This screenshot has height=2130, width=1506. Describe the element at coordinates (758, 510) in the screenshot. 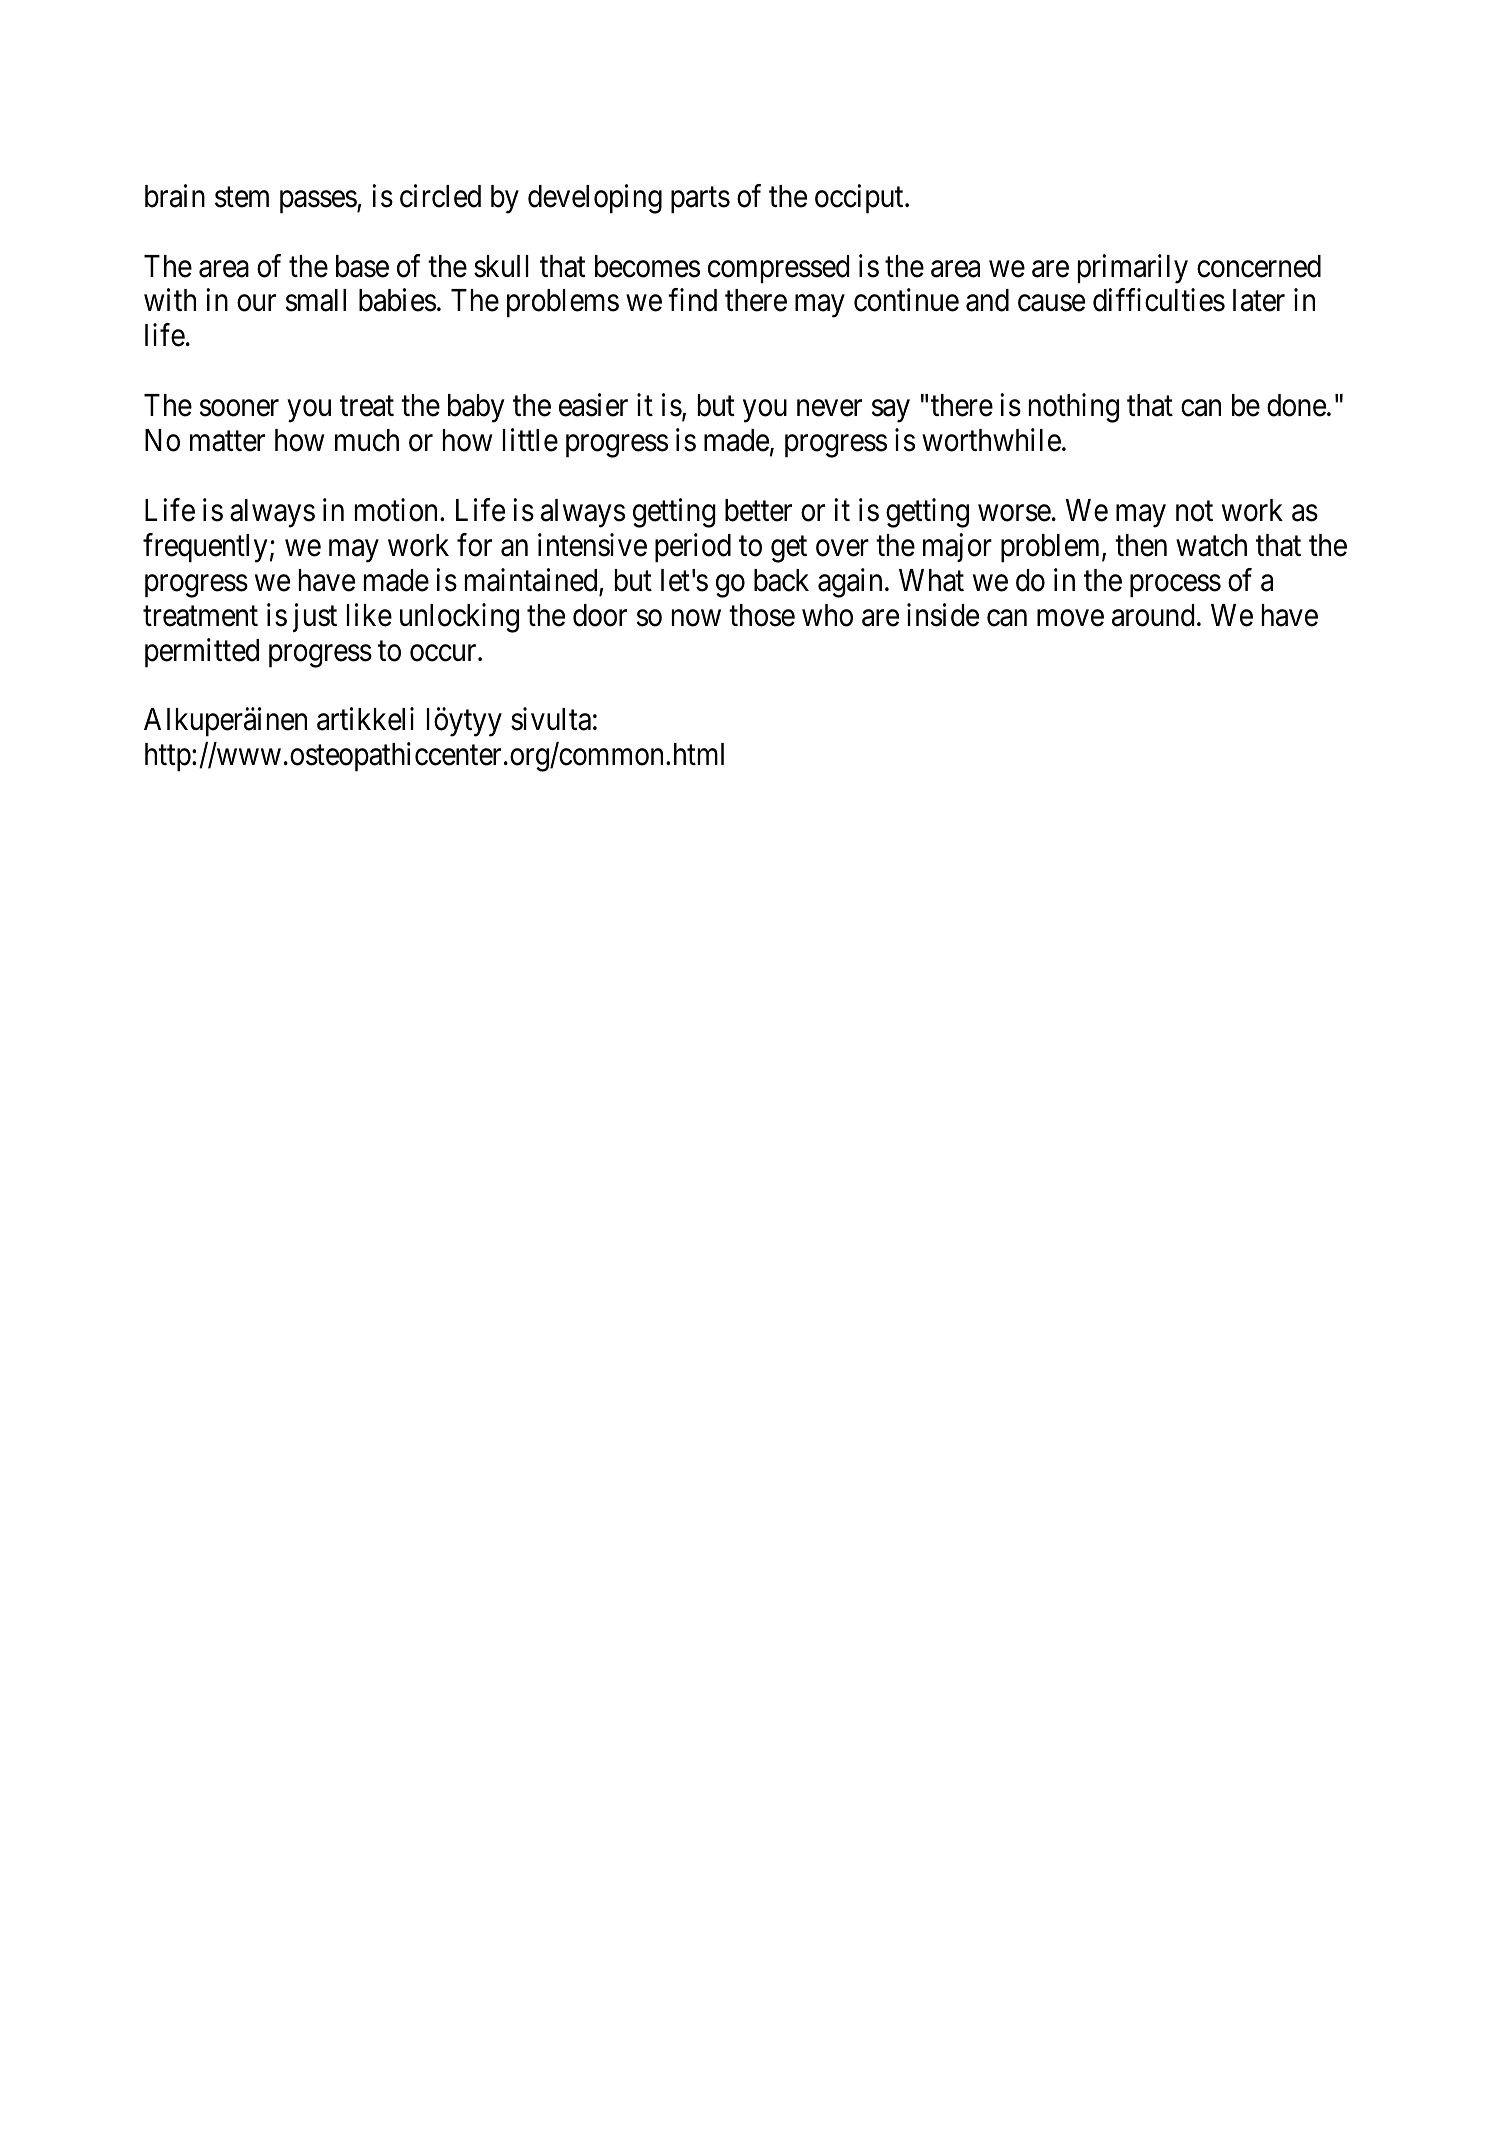

I see `better` at that location.
